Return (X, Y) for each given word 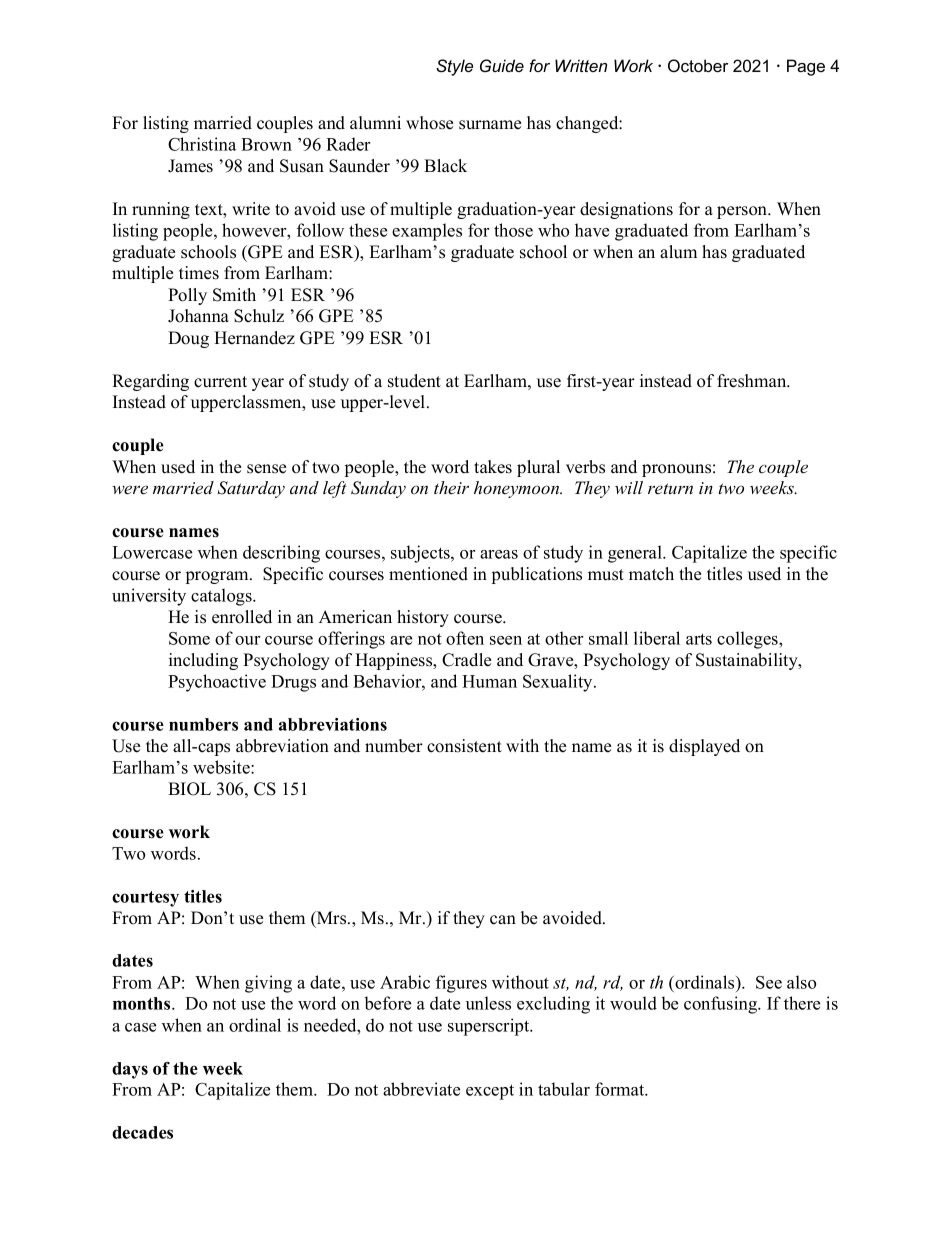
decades (142, 1132)
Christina (202, 144)
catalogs (222, 597)
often (465, 638)
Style (454, 67)
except (490, 1092)
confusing (722, 1005)
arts (699, 639)
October (698, 65)
